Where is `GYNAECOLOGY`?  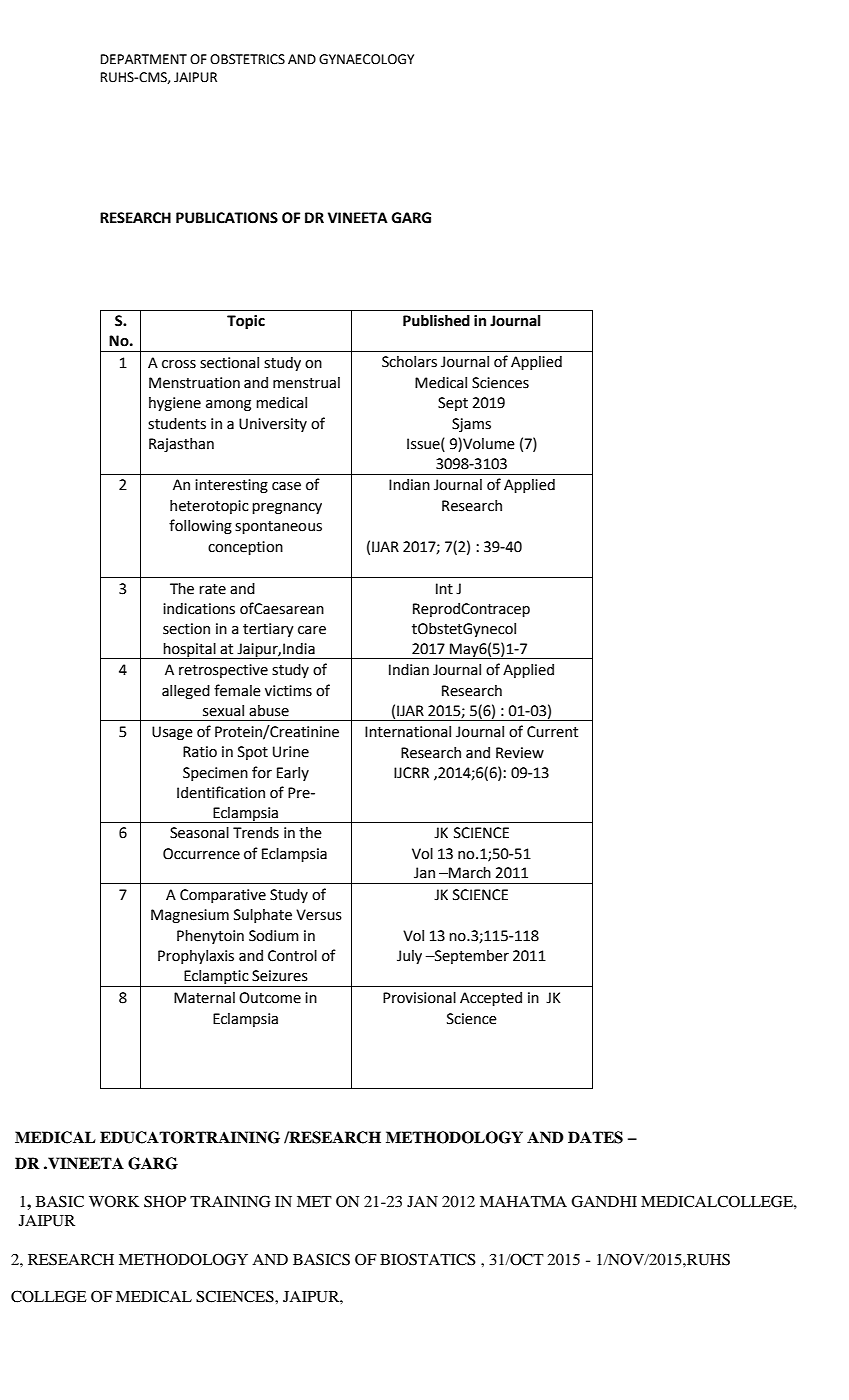
GYNAECOLOGY is located at coordinates (366, 59).
